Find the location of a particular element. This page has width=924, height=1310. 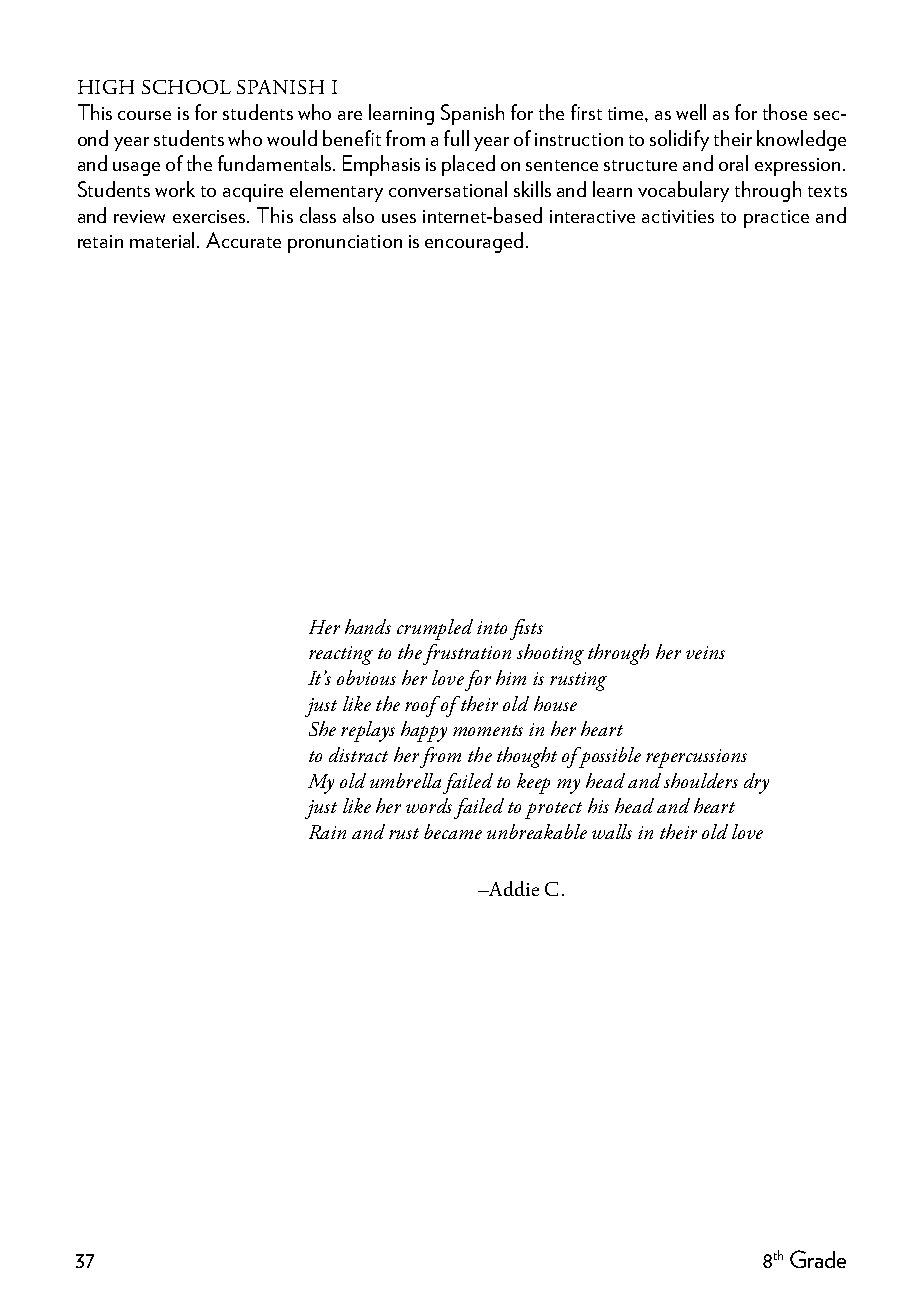

SCHOOL is located at coordinates (186, 87).
